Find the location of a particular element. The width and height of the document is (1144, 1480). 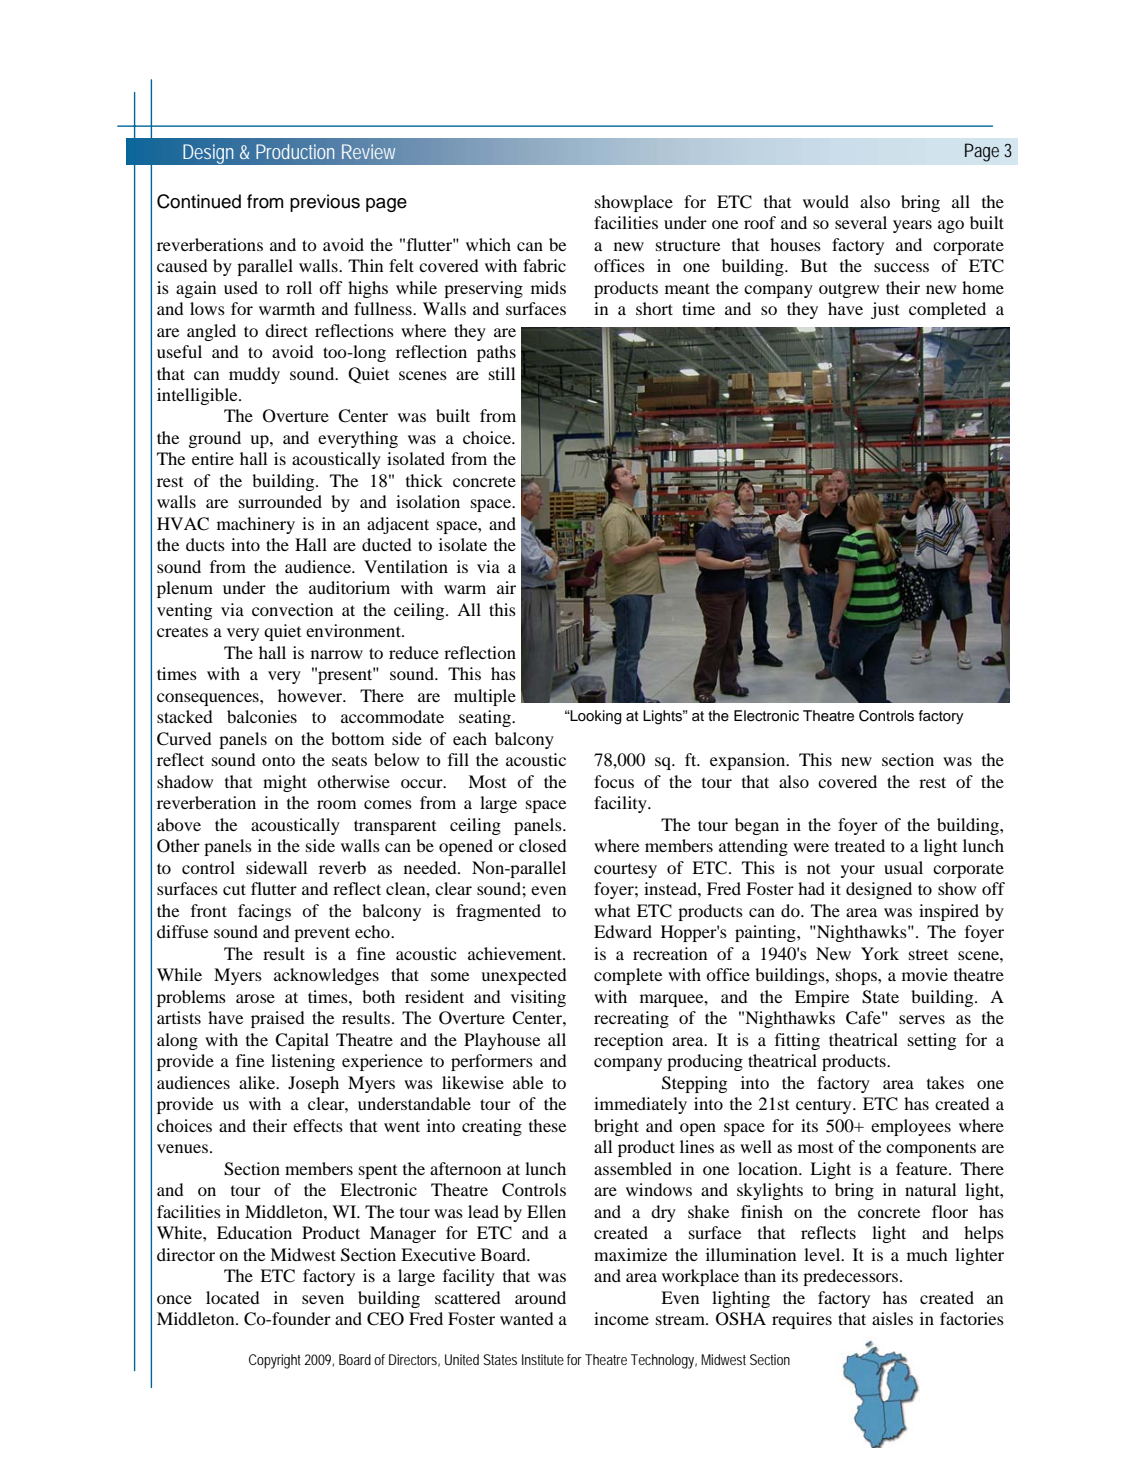

previous is located at coordinates (325, 203).
